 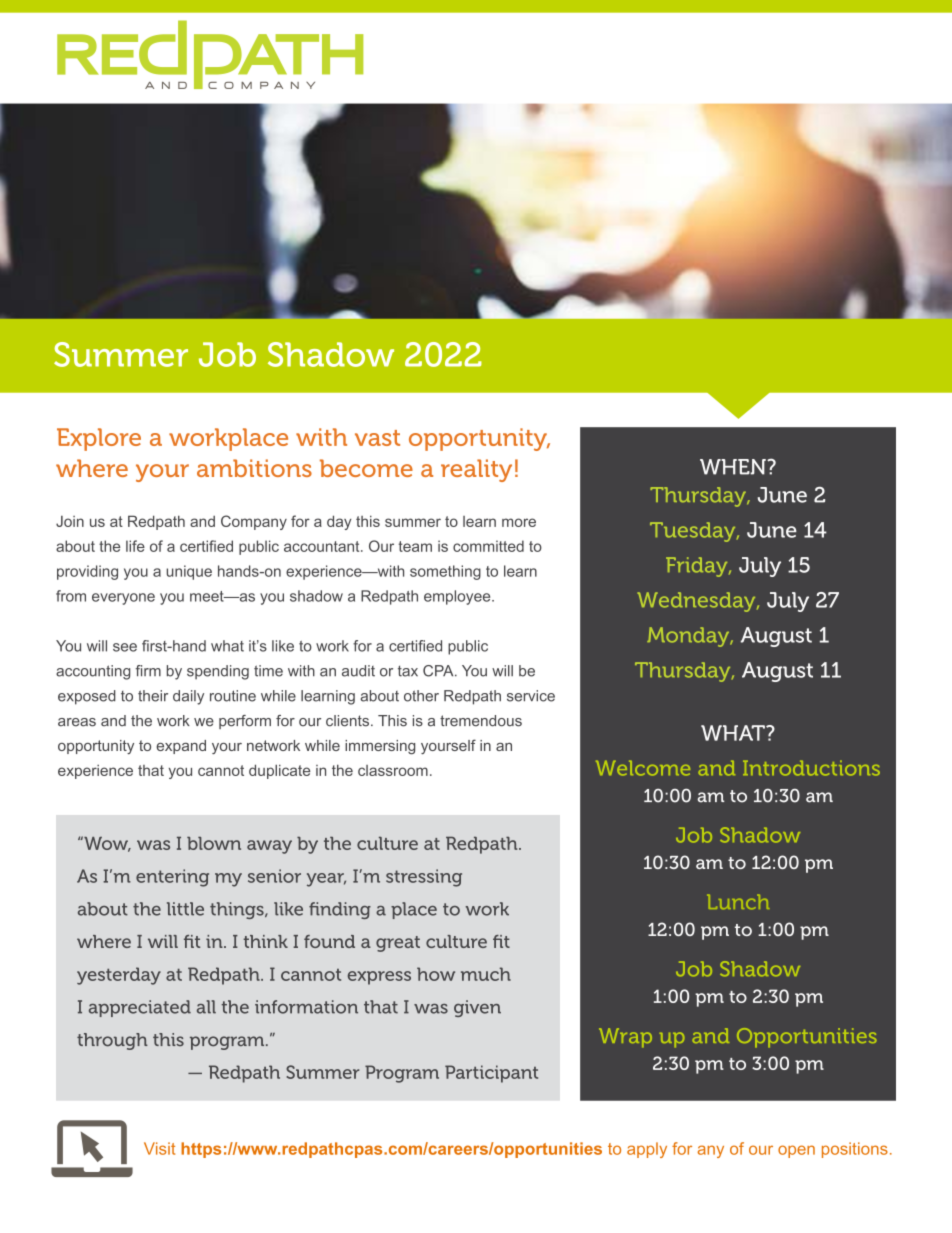 I want to click on classroom, so click(x=393, y=770).
